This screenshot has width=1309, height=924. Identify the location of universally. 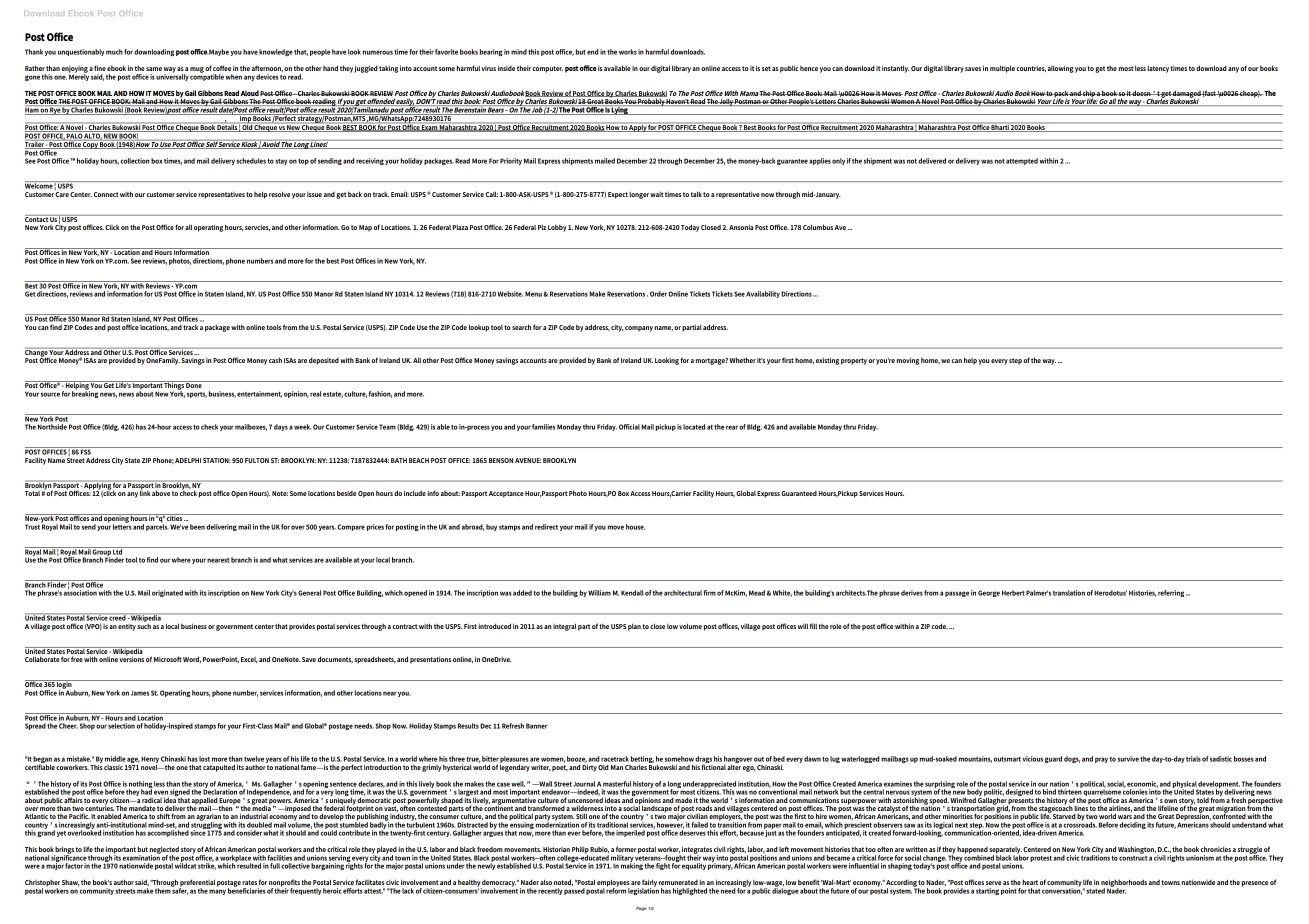
(172, 76).
